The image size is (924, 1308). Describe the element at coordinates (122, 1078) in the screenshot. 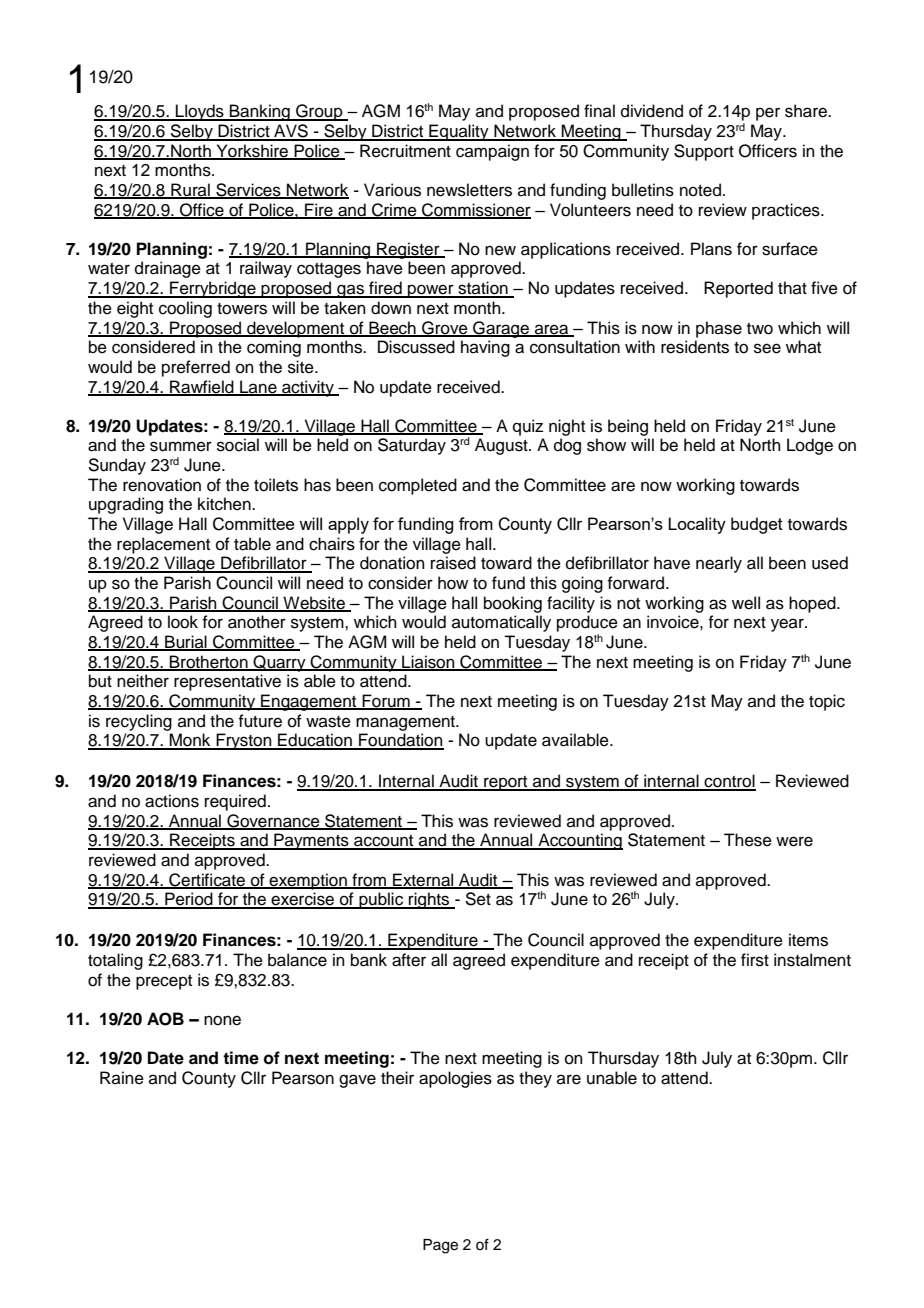

I see `Raine` at that location.
